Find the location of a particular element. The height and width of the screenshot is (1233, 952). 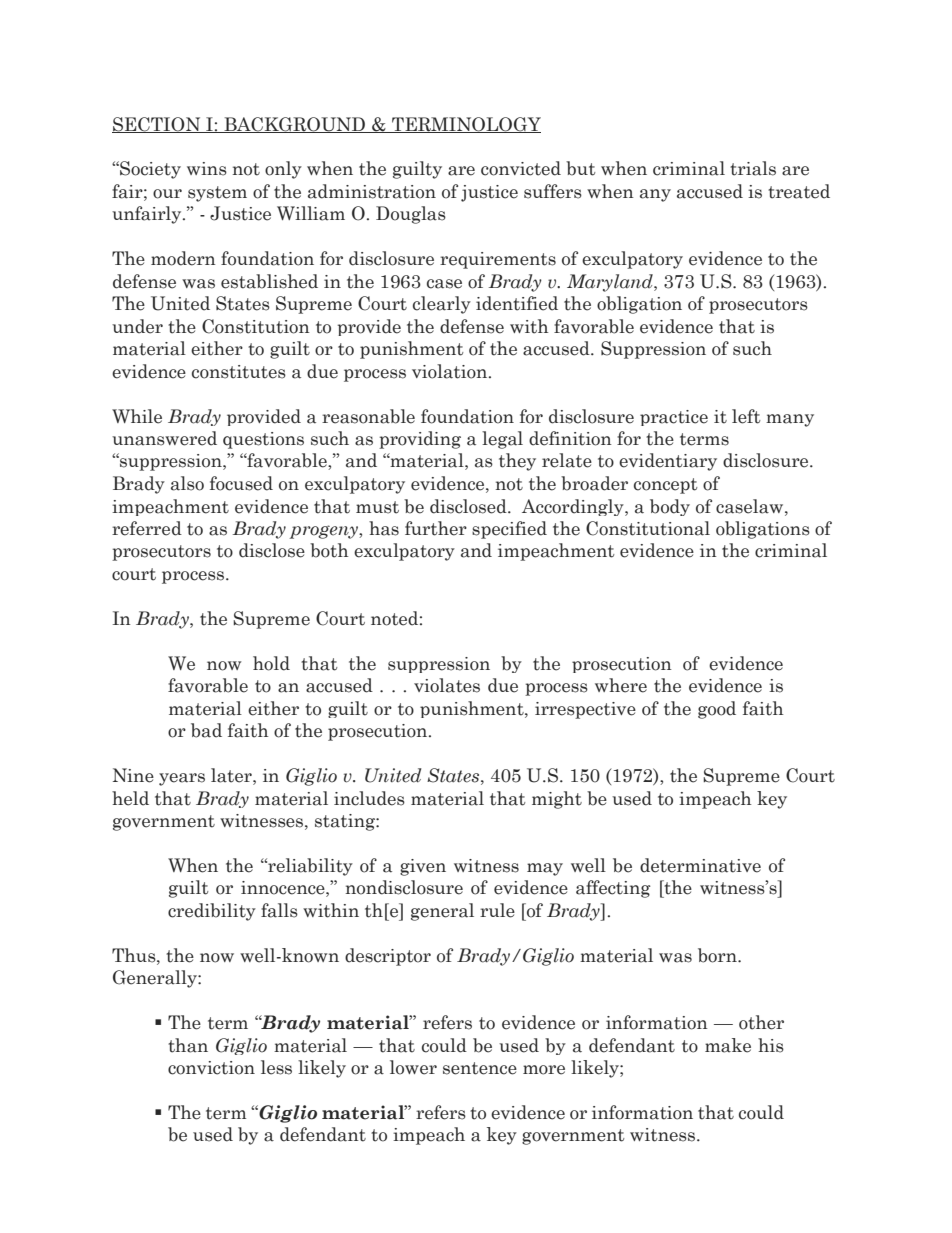

good is located at coordinates (717, 710).
